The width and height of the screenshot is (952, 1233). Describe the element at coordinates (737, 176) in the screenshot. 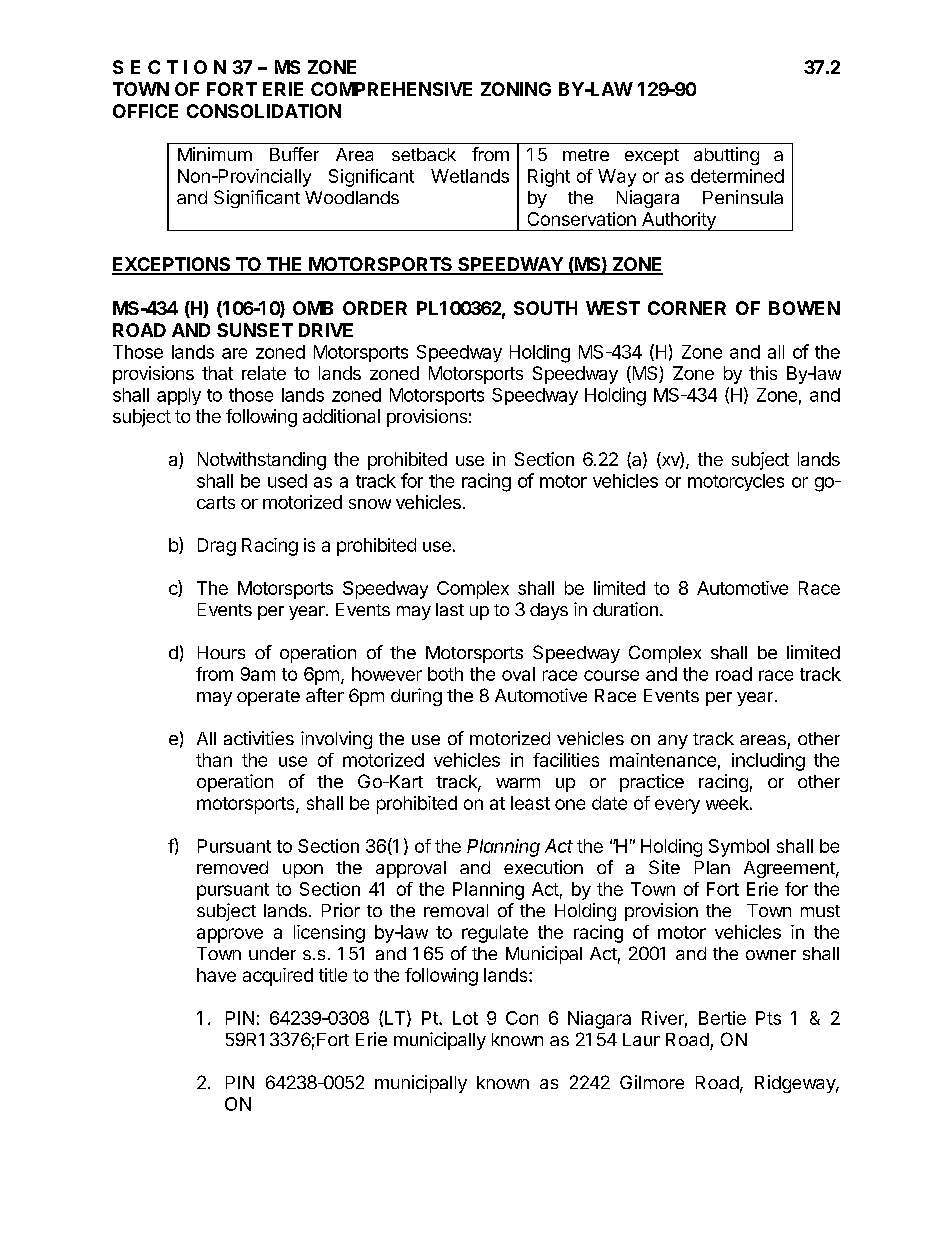

I see `determined` at that location.
